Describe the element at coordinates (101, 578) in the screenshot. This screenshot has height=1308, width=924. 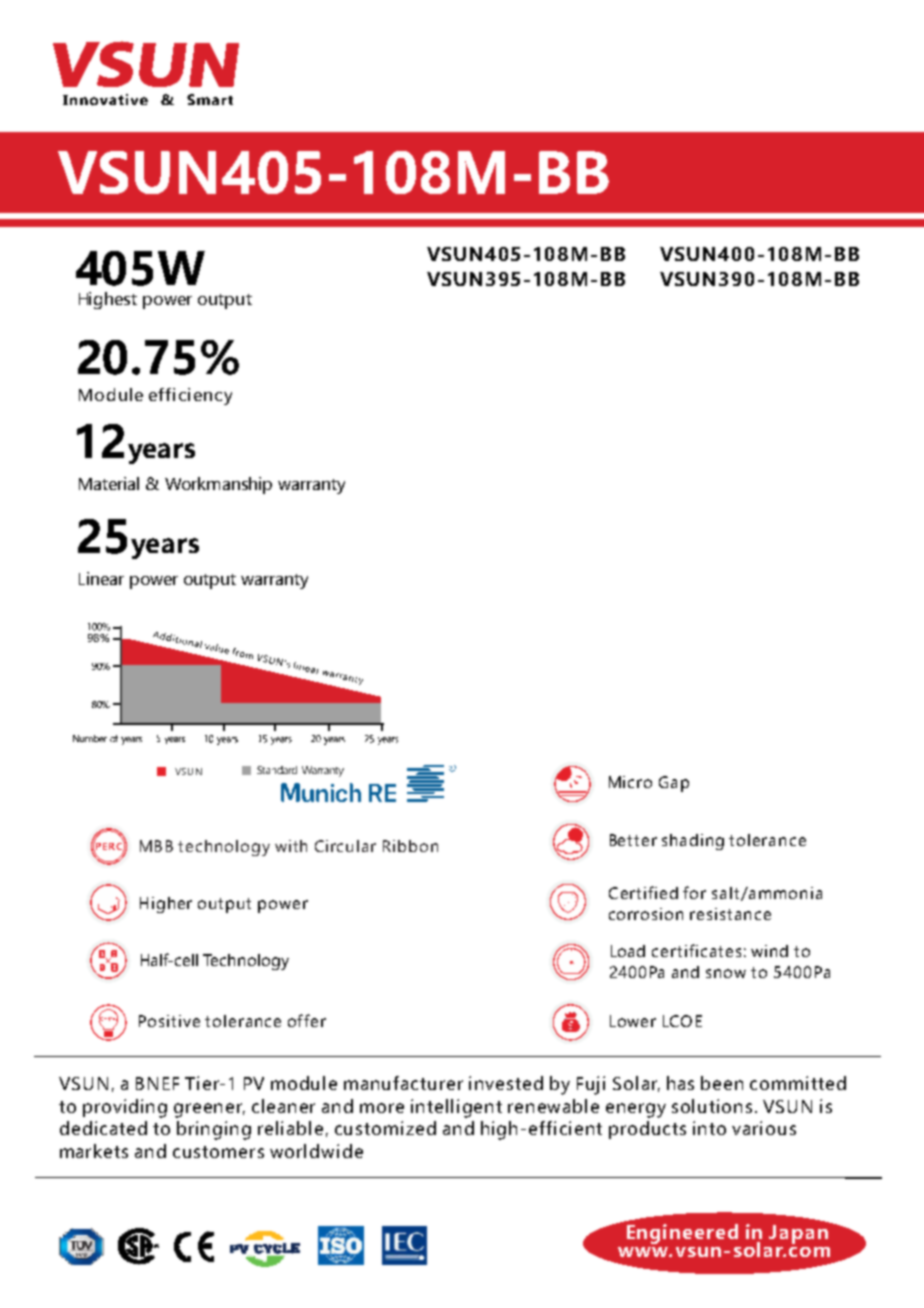
I see `Linear` at that location.
